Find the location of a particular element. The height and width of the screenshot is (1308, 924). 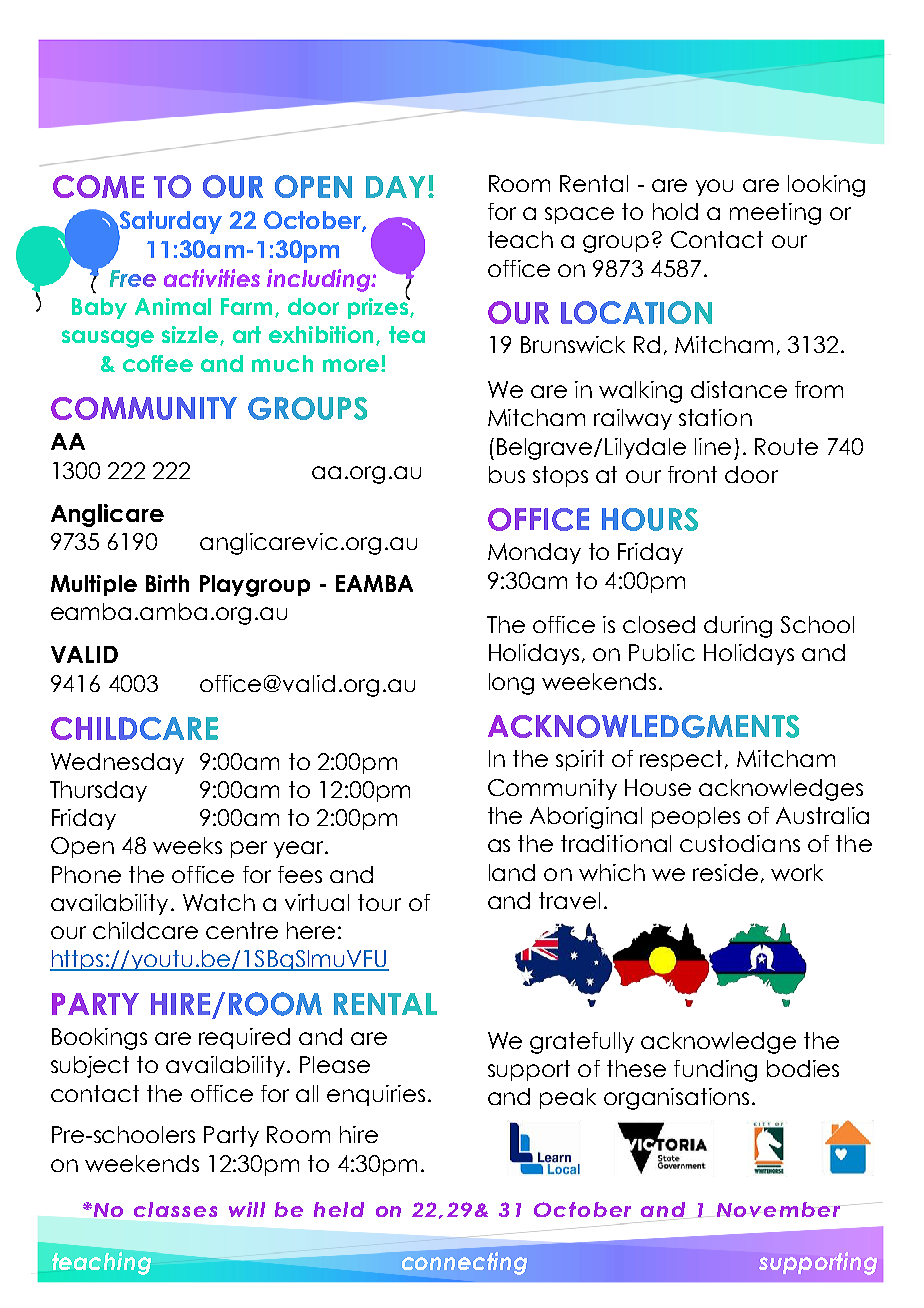

space is located at coordinates (579, 215).
